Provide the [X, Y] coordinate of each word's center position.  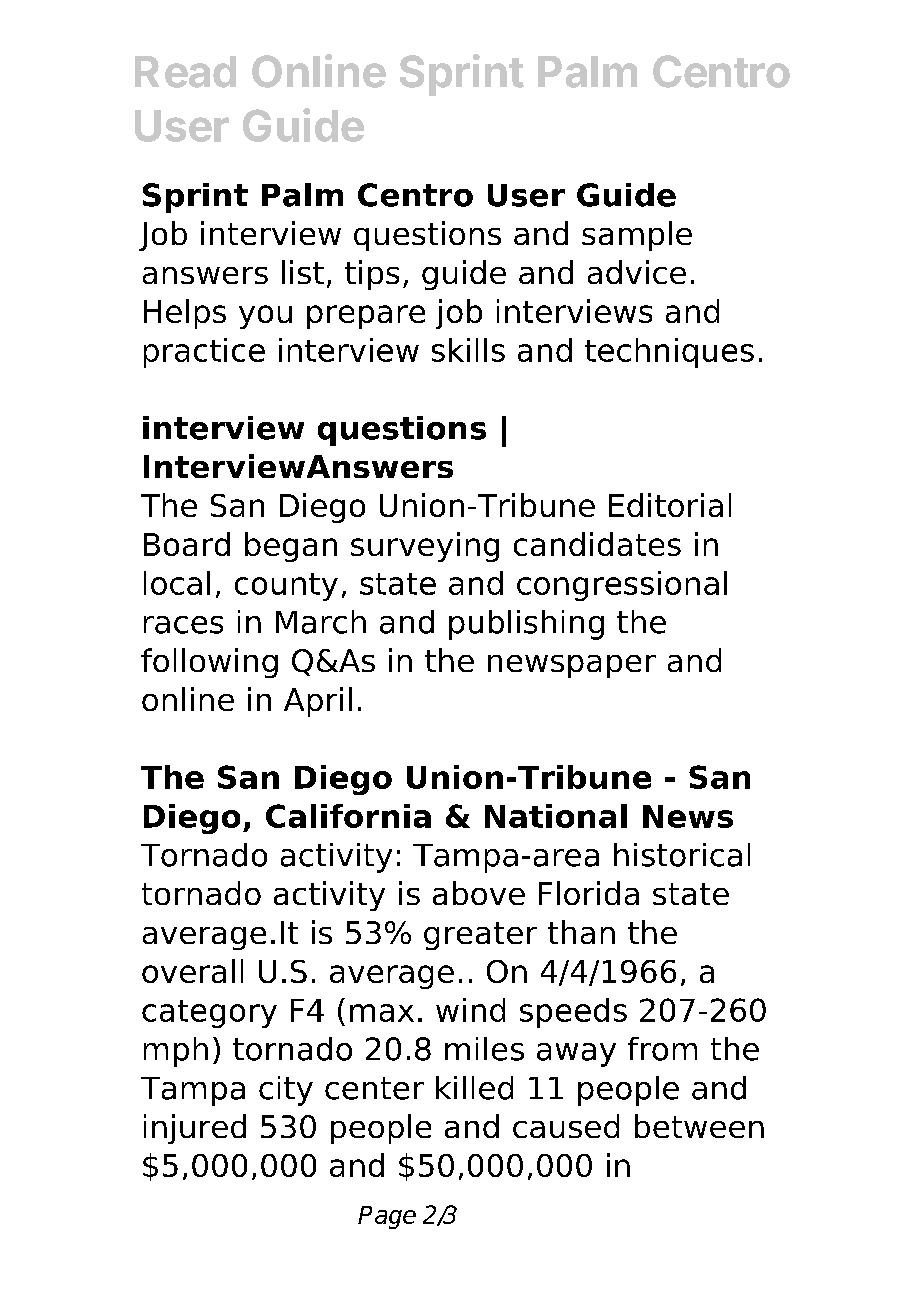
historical [682, 855]
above [479, 893]
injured [195, 1129]
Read [185, 72]
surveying [425, 547]
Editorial [670, 505]
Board [187, 544]
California [348, 816]
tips [372, 275]
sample [637, 236]
